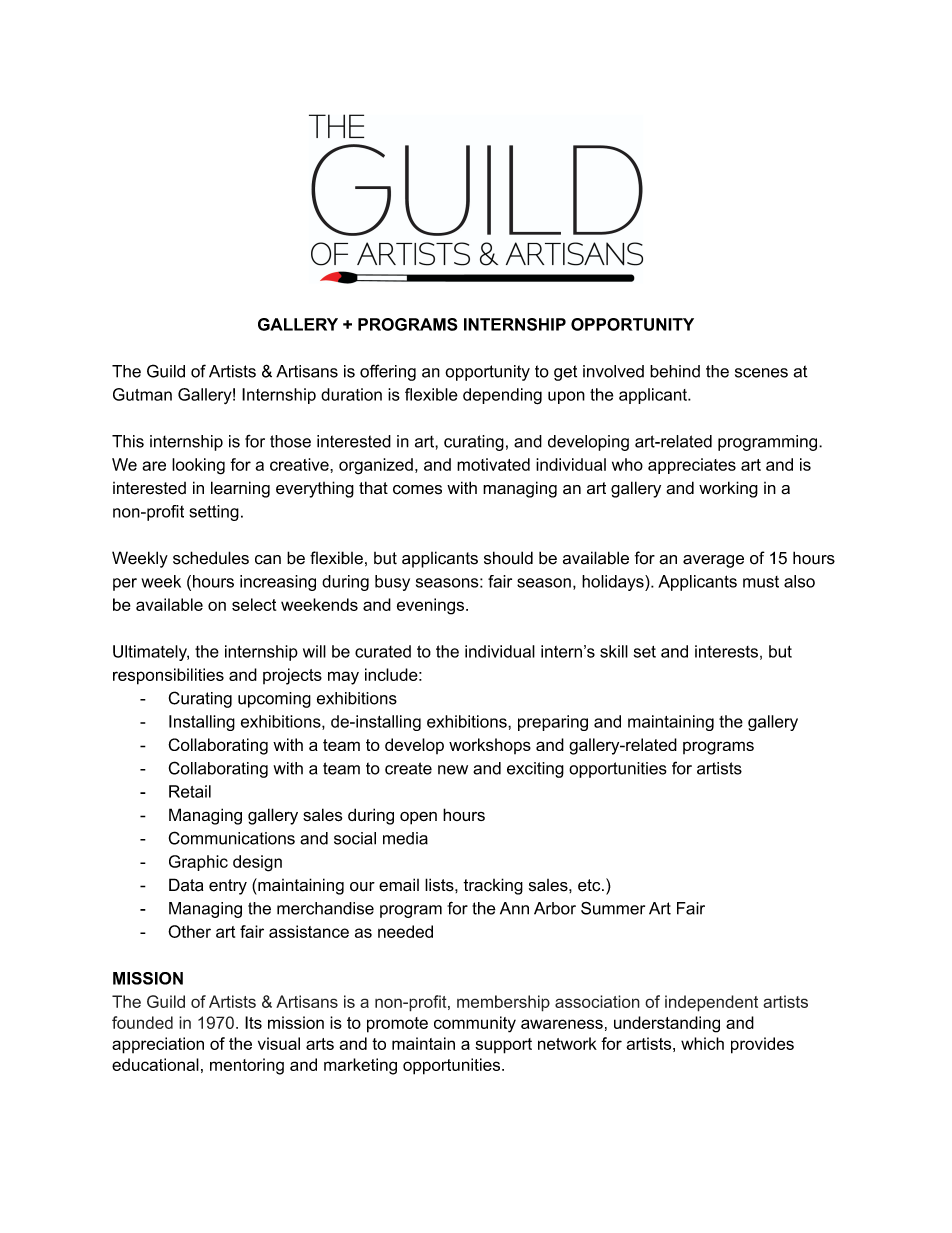  Describe the element at coordinates (490, 746) in the screenshot. I see `workshops` at that location.
